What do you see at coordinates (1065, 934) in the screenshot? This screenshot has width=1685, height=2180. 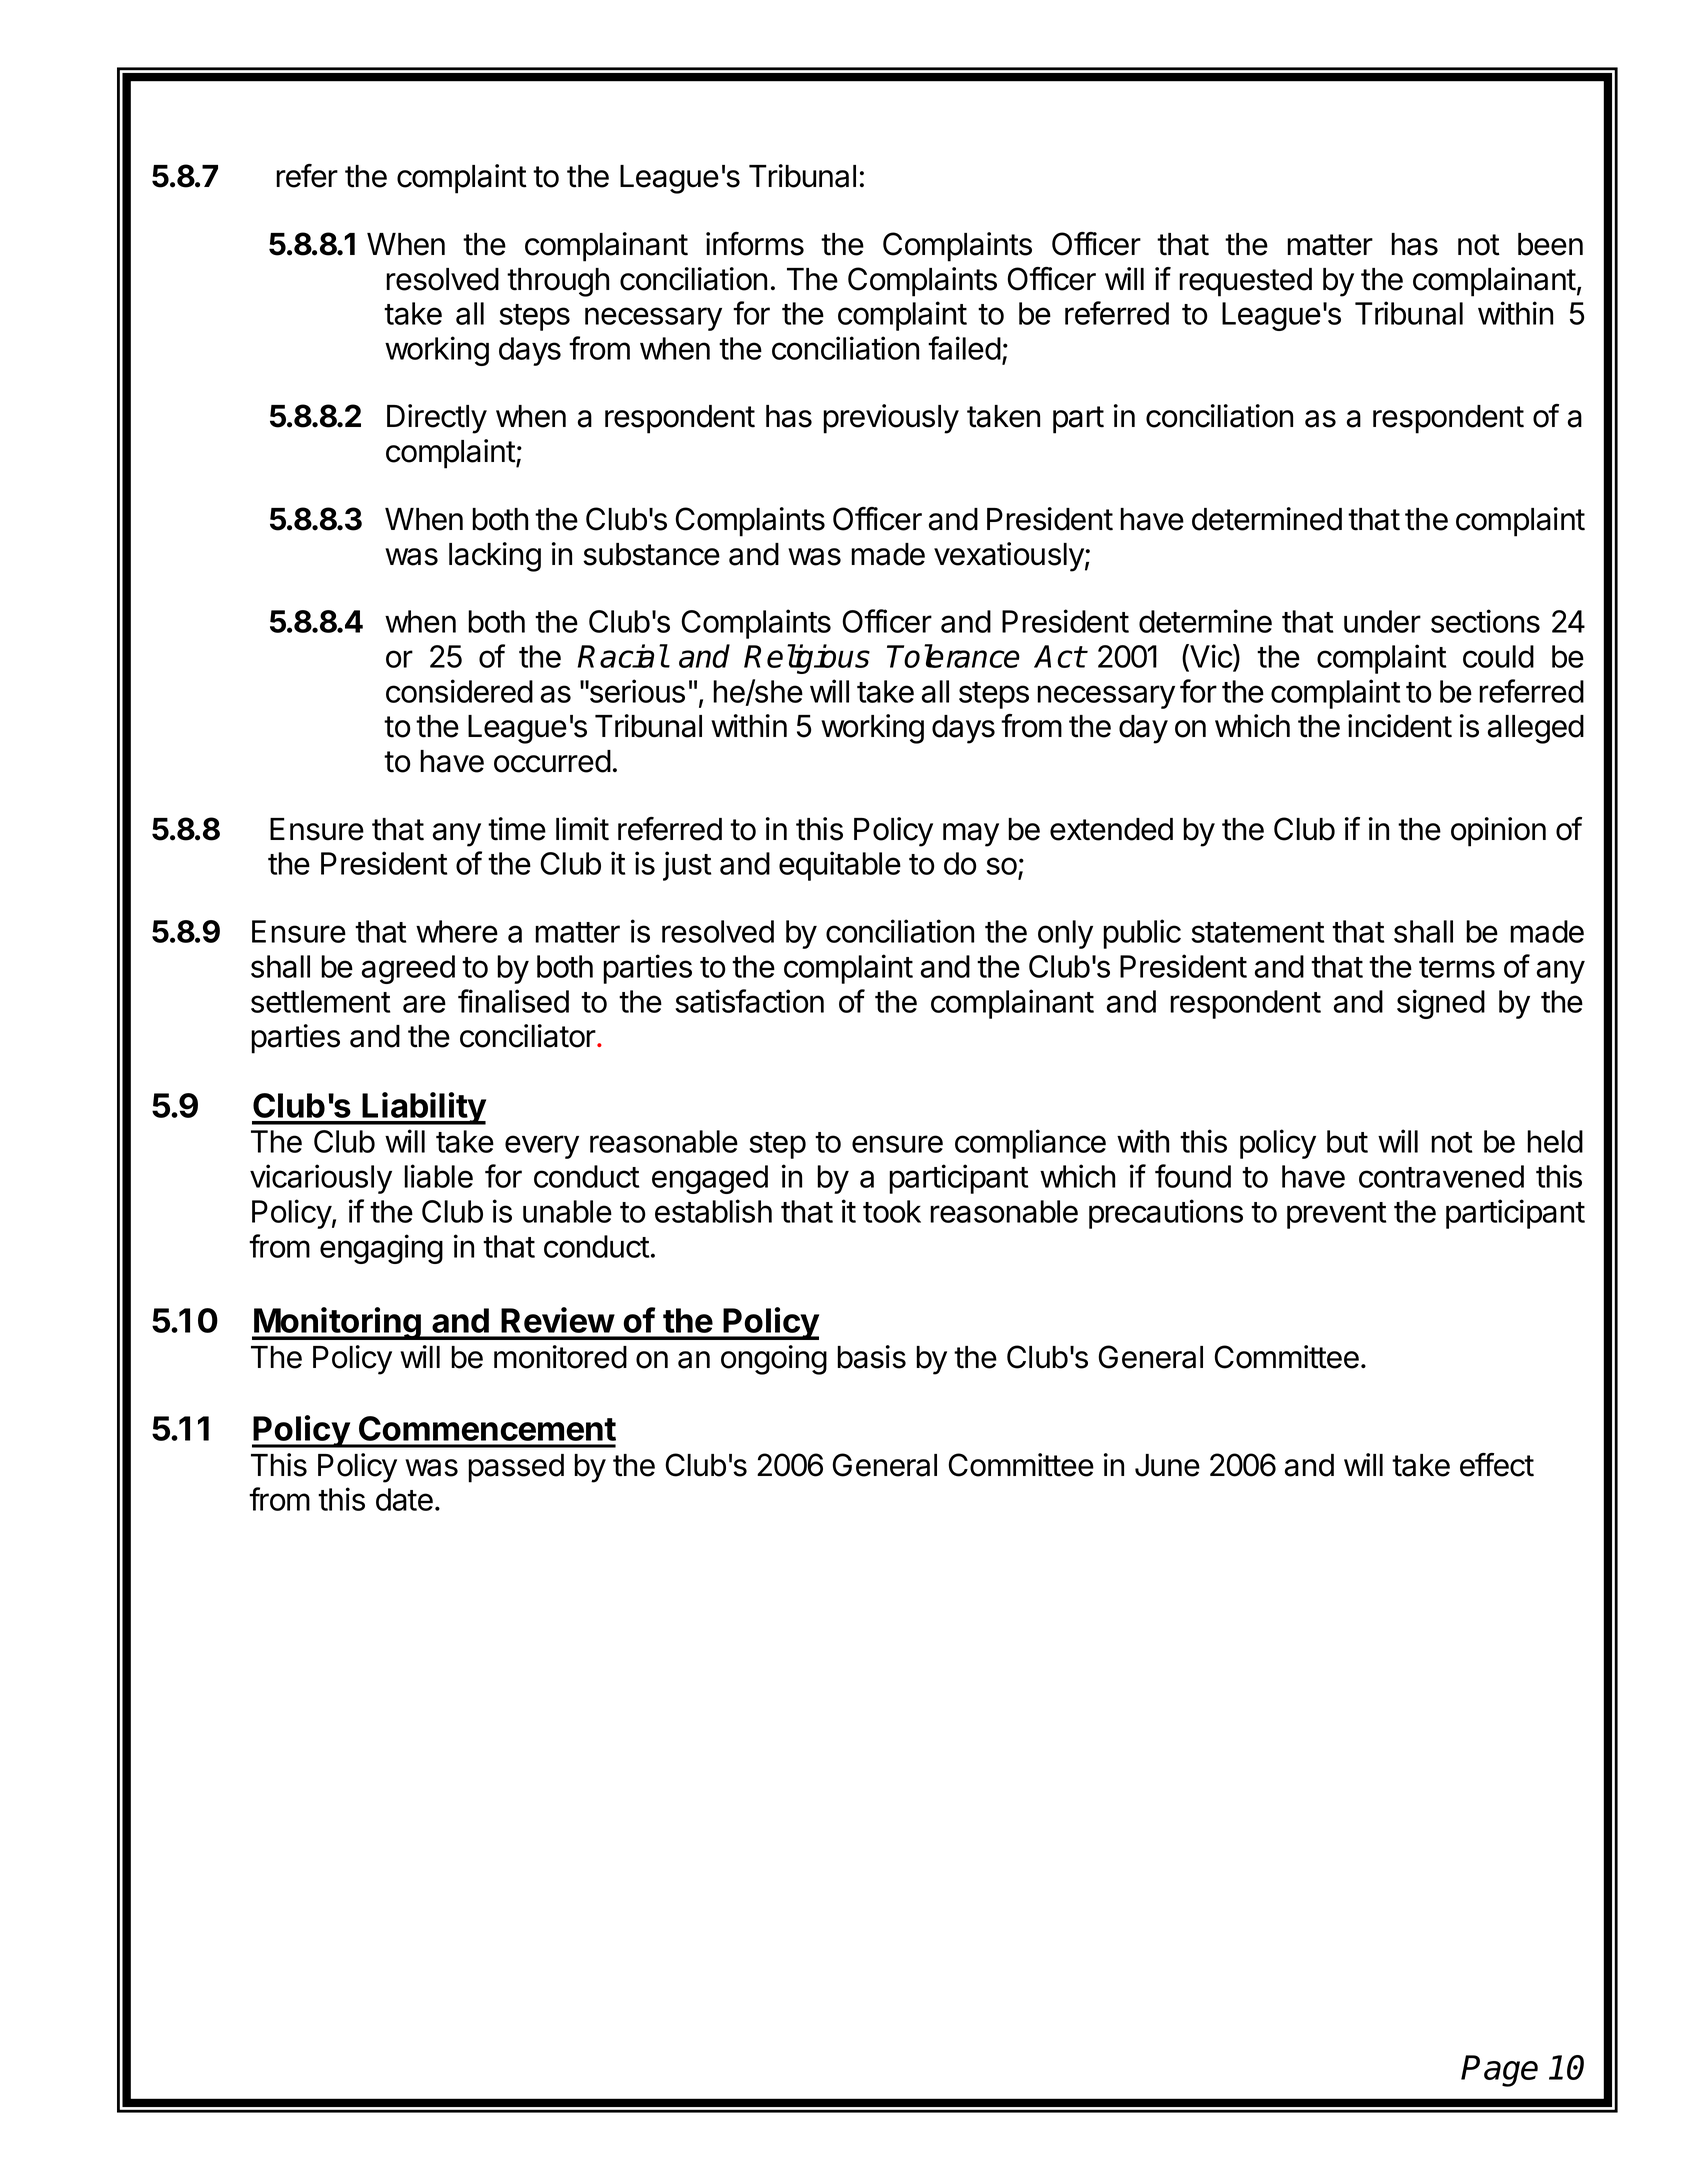 I see `only` at bounding box center [1065, 934].
